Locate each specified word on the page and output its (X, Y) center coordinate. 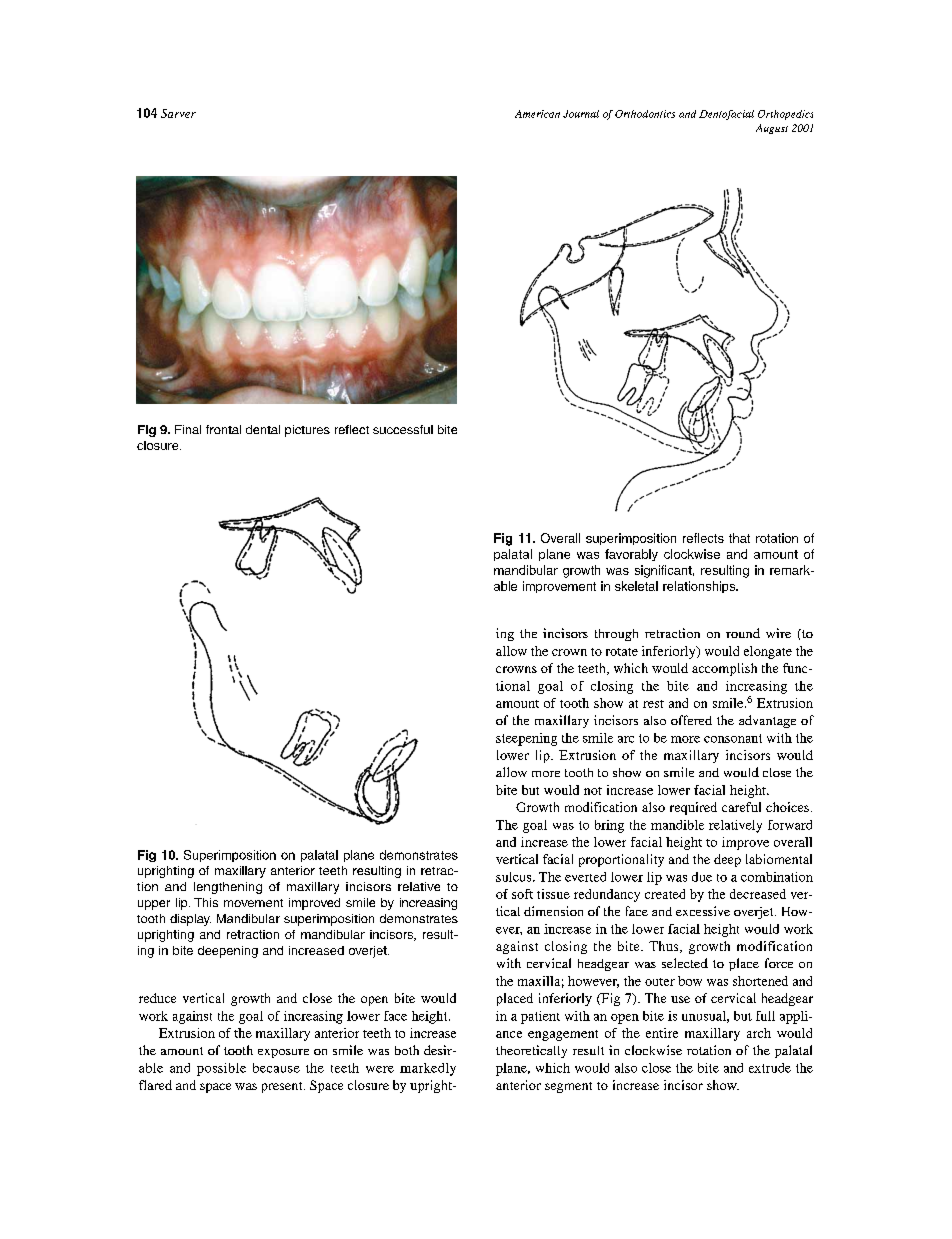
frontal (223, 429)
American (537, 114)
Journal (581, 114)
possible (221, 1069)
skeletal (636, 586)
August (772, 129)
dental (263, 429)
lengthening (228, 888)
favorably (631, 555)
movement (253, 903)
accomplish (724, 669)
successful (403, 429)
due (702, 877)
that (739, 538)
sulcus (515, 877)
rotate (622, 652)
